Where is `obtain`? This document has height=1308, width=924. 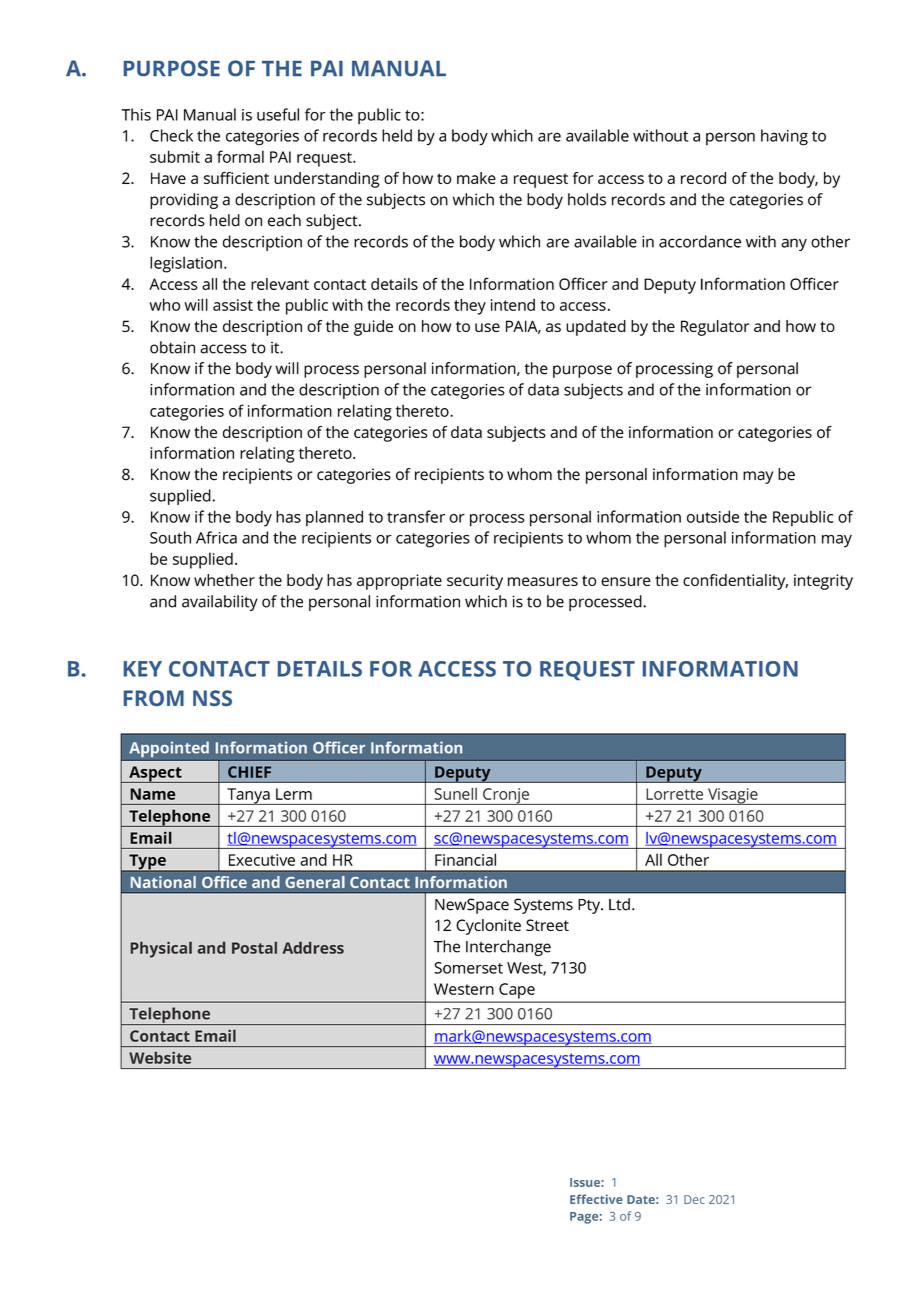
obtain is located at coordinates (172, 347).
